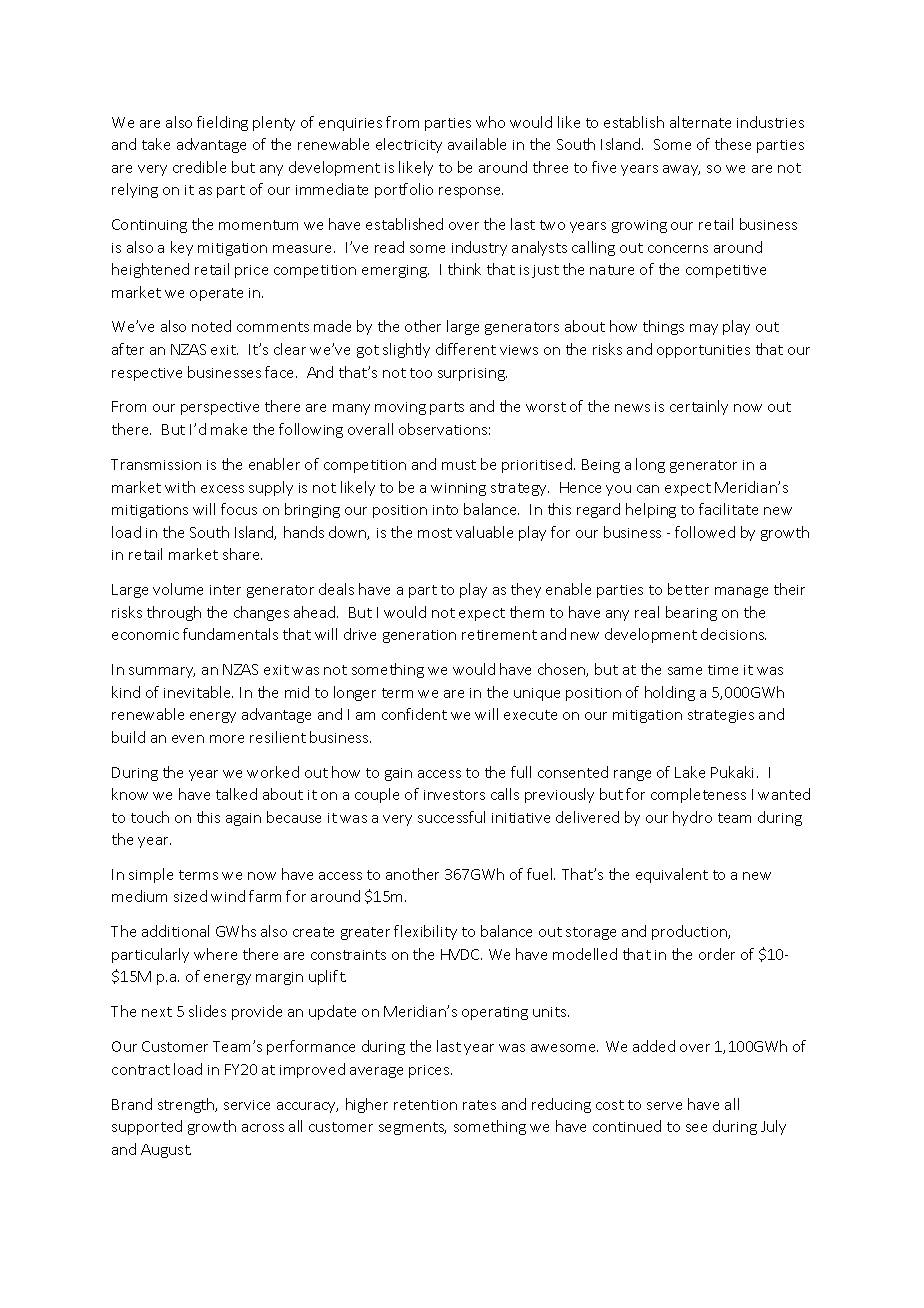  What do you see at coordinates (696, 1128) in the document?
I see `see` at bounding box center [696, 1128].
